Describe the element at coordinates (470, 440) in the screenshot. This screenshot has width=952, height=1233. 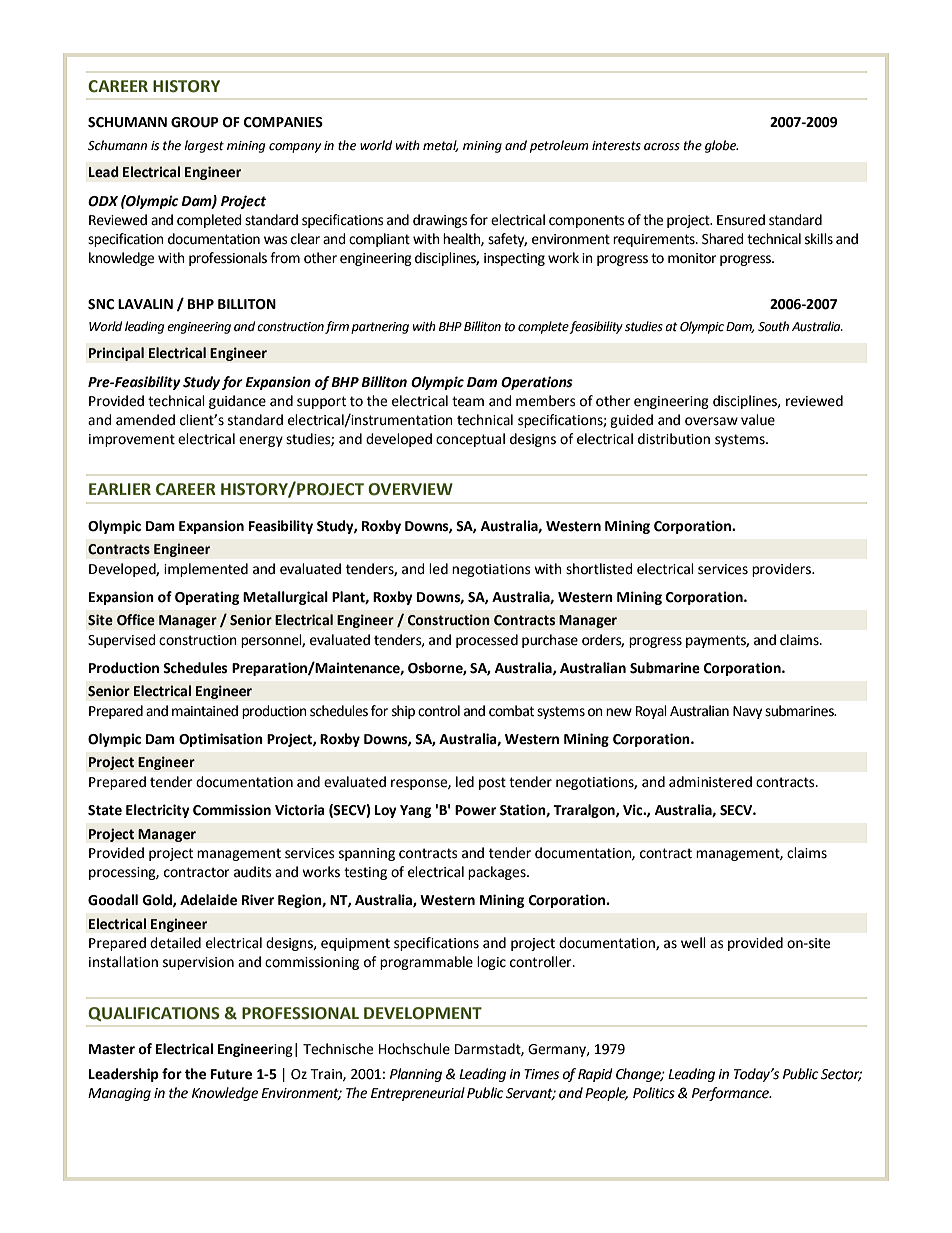
I see `conceptual` at that location.
